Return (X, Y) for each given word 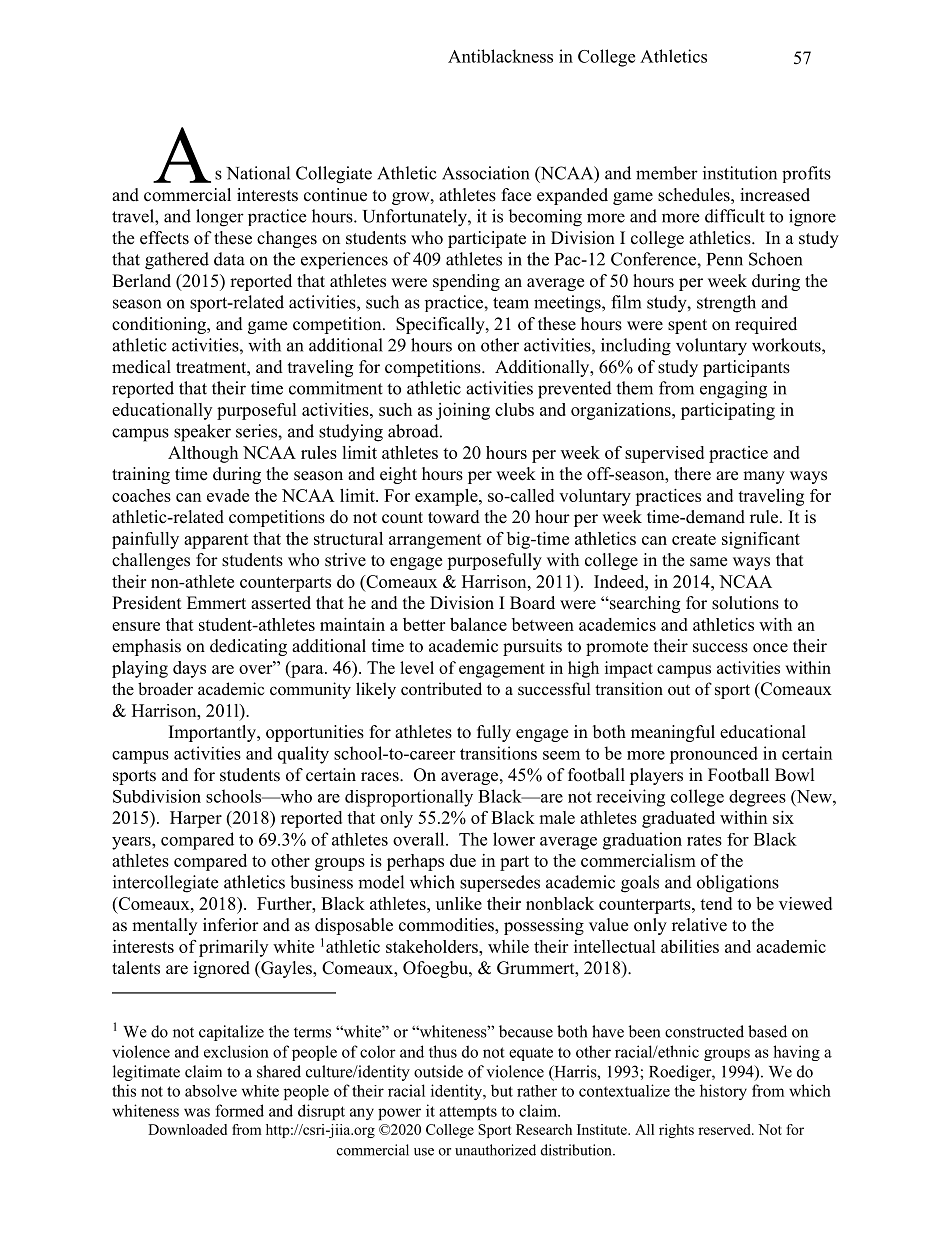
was (197, 1112)
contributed (441, 689)
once (770, 648)
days (189, 669)
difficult (735, 216)
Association (485, 173)
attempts (468, 1113)
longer (220, 218)
